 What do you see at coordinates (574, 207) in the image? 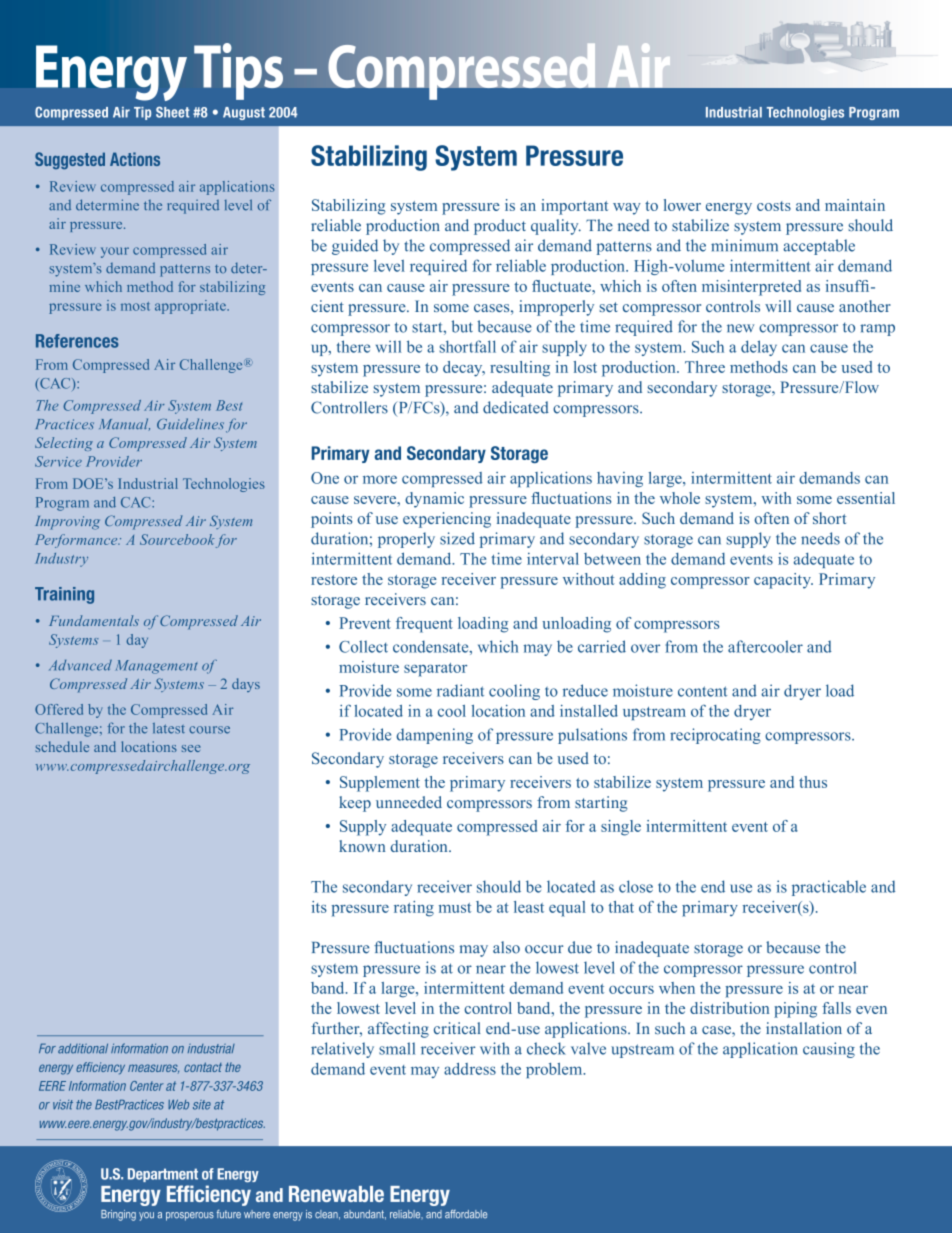
I see `important` at bounding box center [574, 207].
